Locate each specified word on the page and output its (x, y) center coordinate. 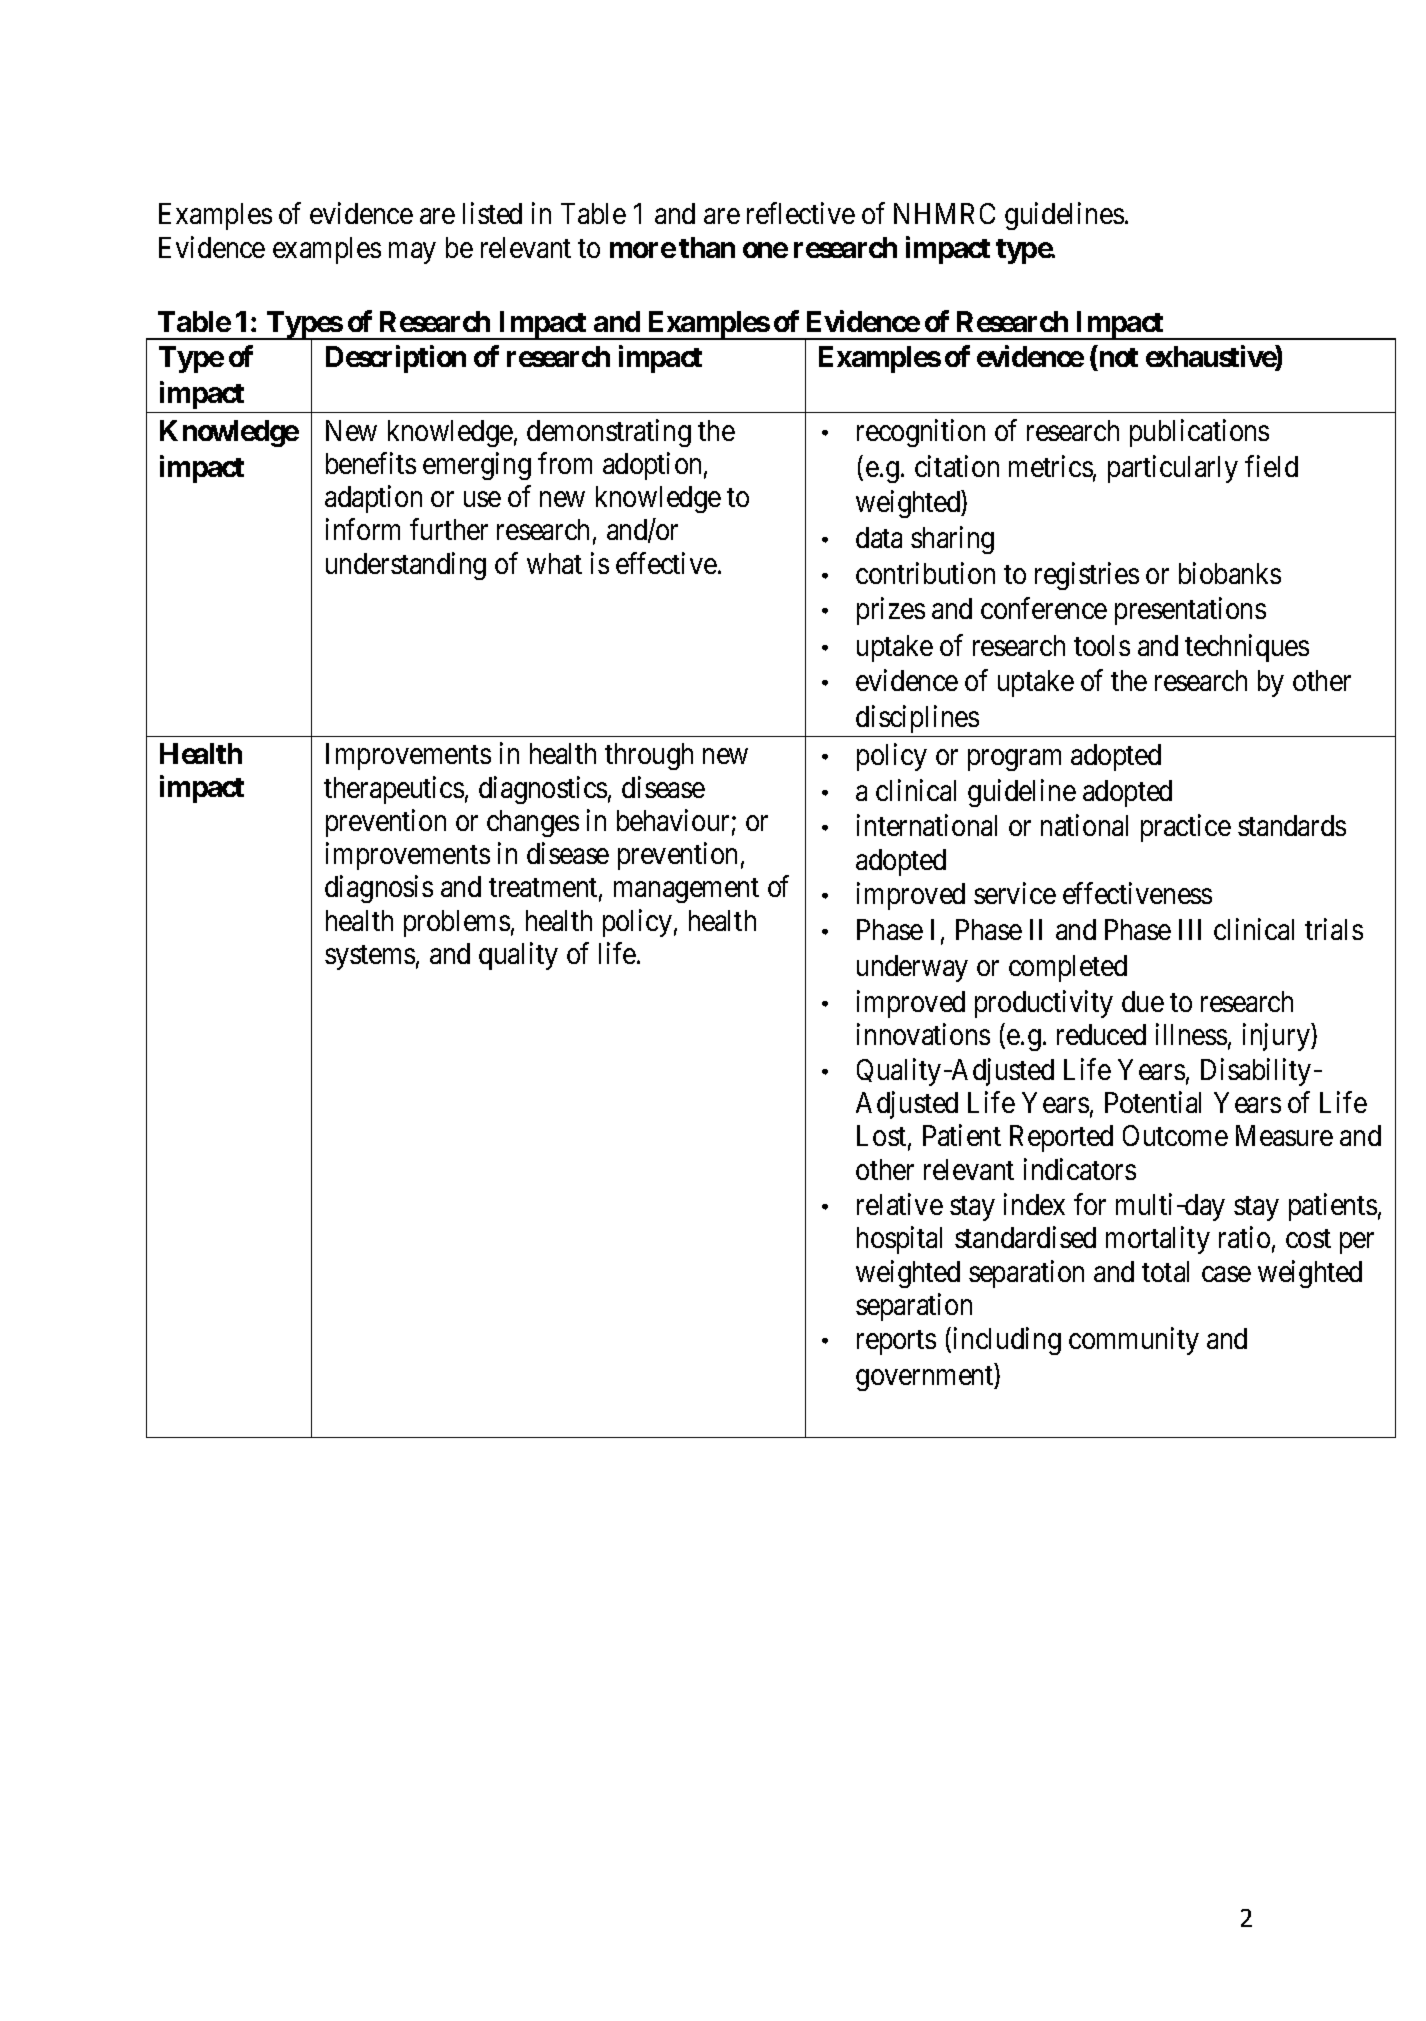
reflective (801, 213)
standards (1292, 825)
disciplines (917, 719)
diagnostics (543, 790)
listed (492, 213)
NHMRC (944, 213)
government (926, 1379)
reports (896, 1343)
